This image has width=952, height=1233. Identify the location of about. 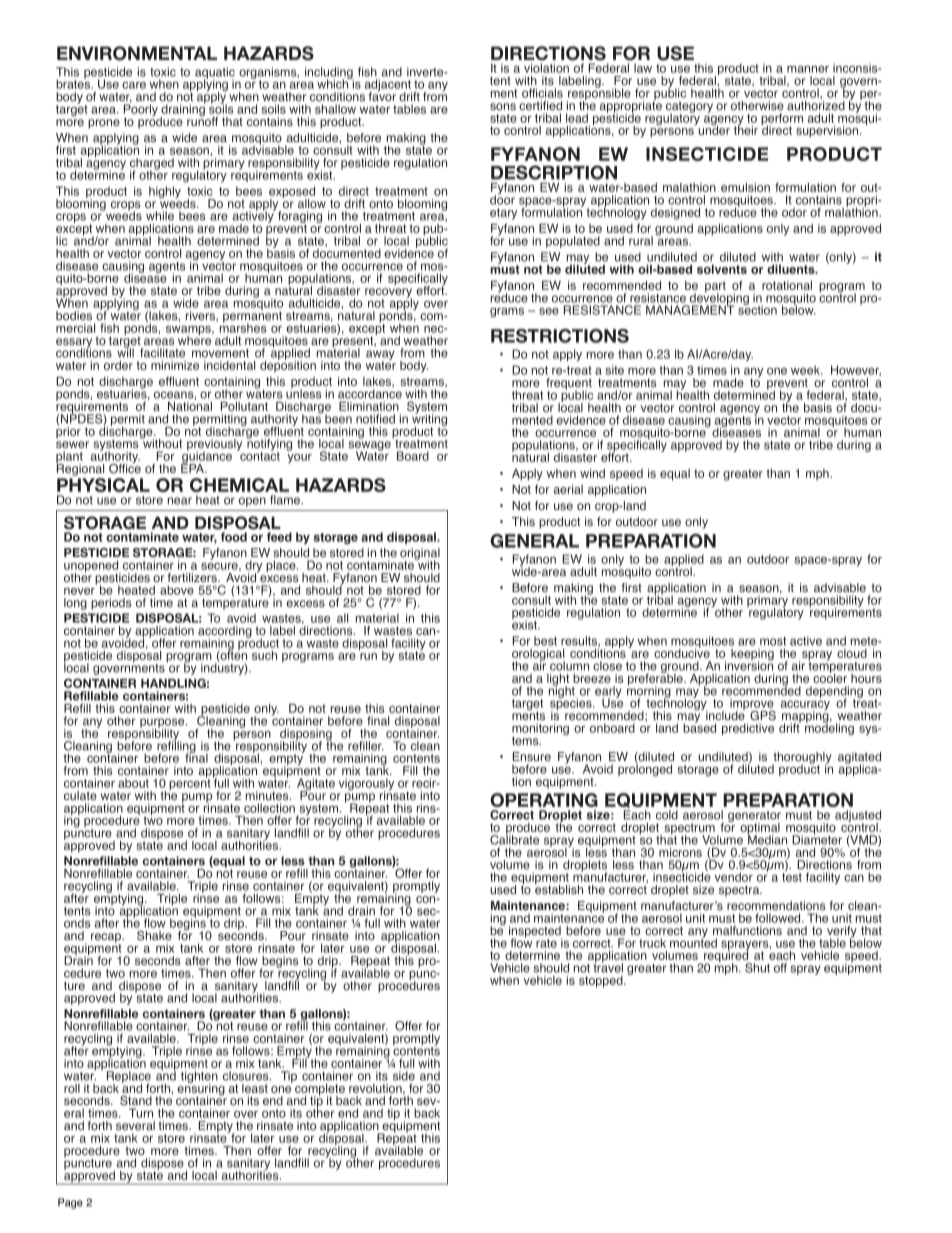
(133, 783).
